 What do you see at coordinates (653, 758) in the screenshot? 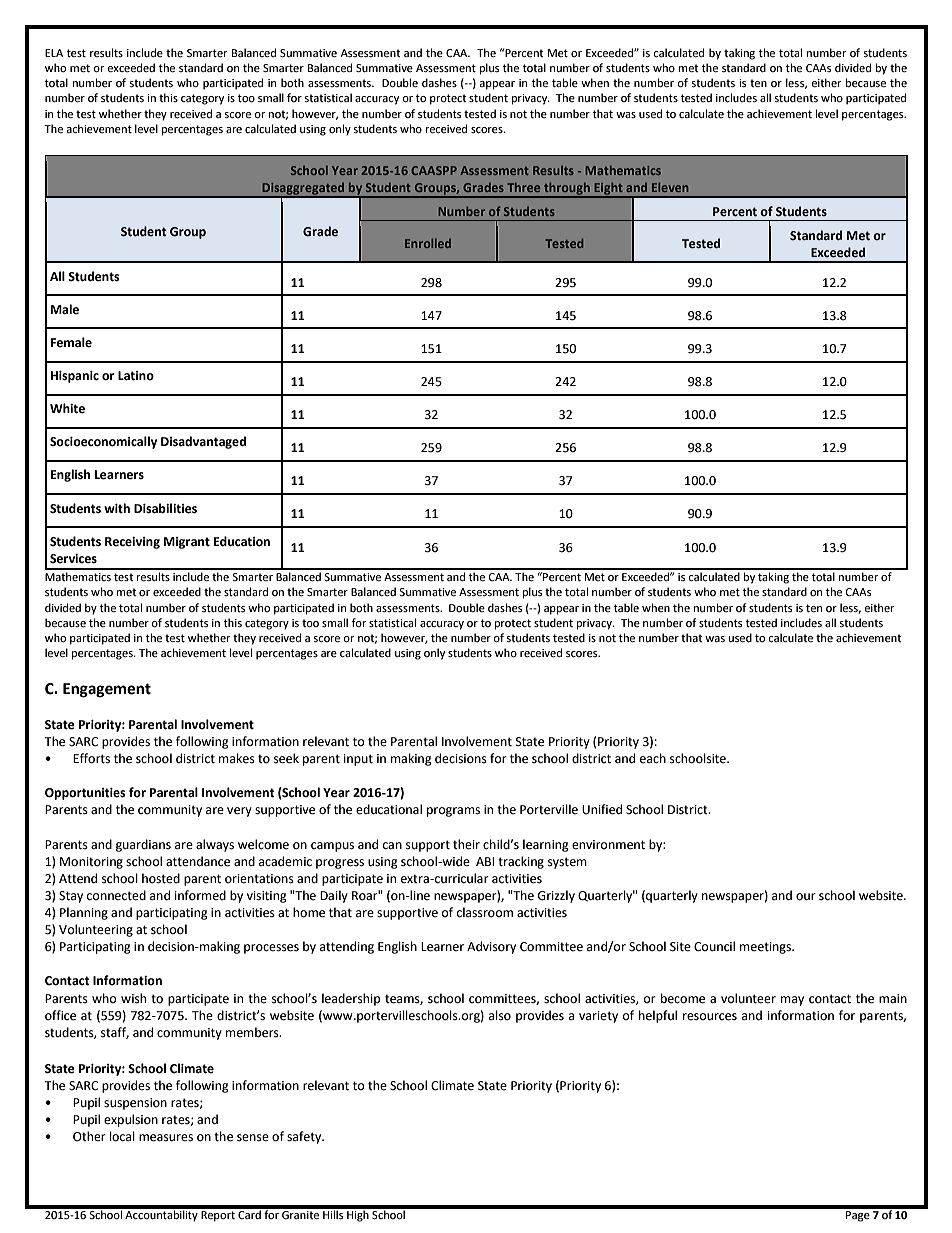
I see `each` at bounding box center [653, 758].
